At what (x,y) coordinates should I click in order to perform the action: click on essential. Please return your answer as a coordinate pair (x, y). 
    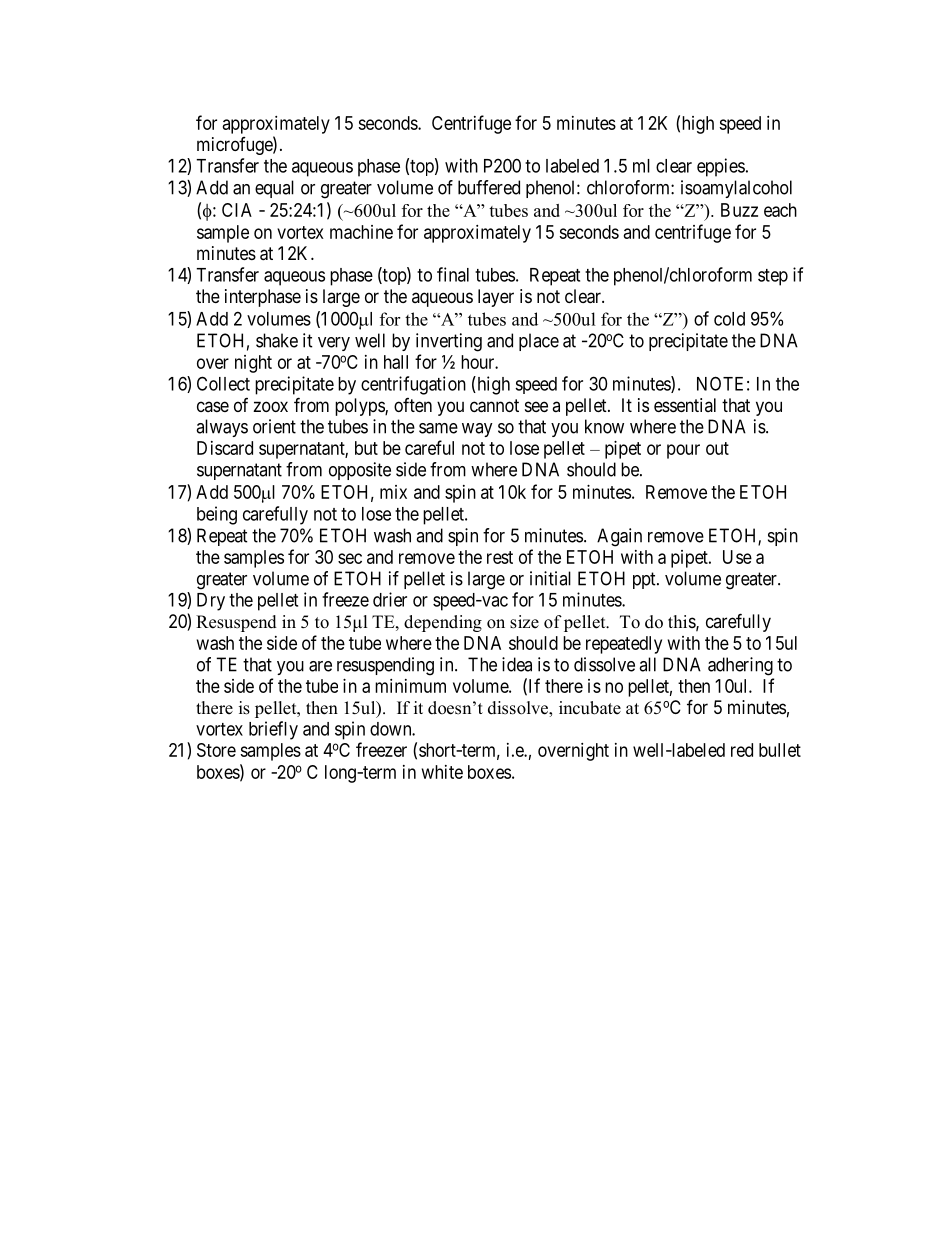
    Looking at the image, I should click on (685, 405).
